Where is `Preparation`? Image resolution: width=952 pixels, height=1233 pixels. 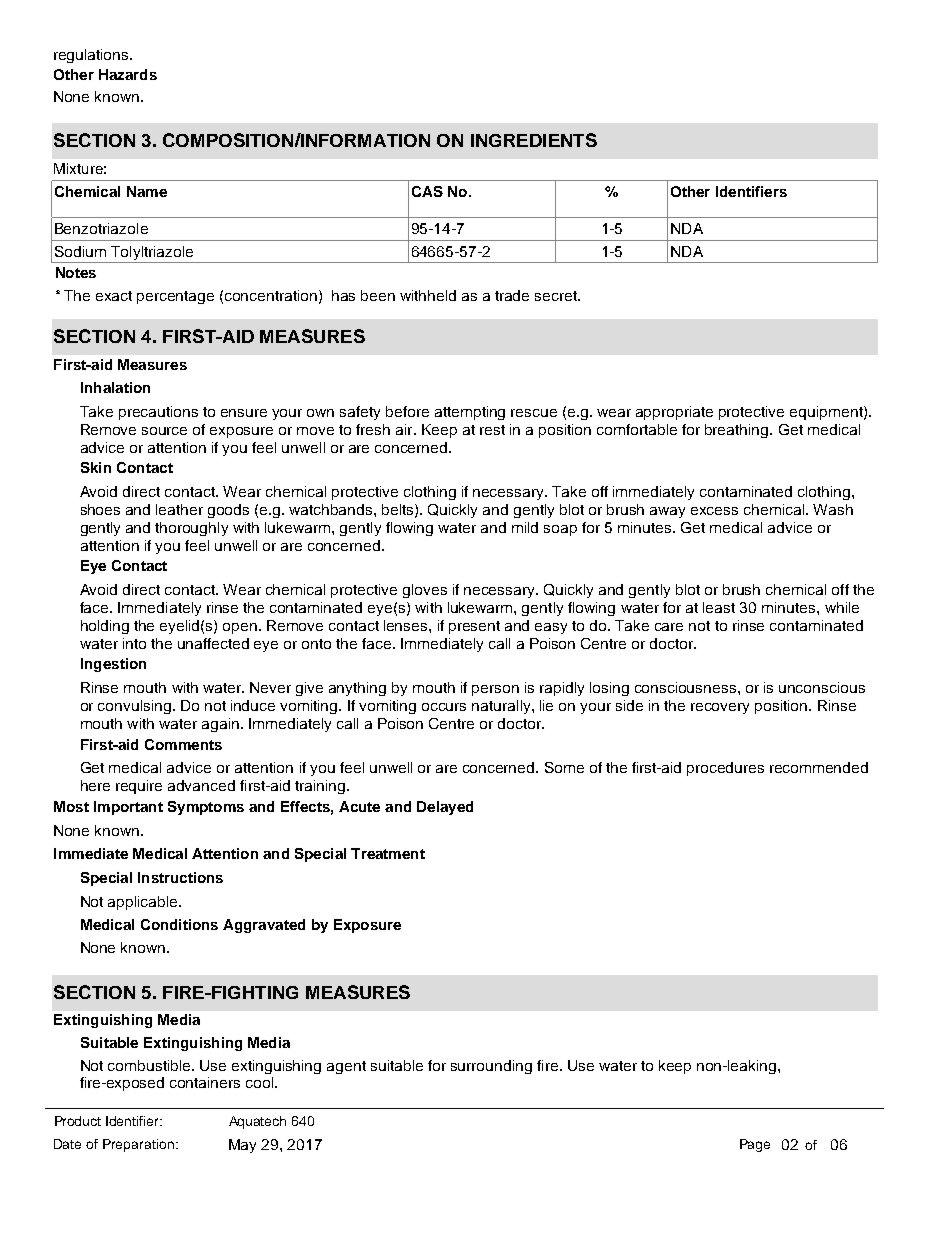
Preparation is located at coordinates (138, 1145).
